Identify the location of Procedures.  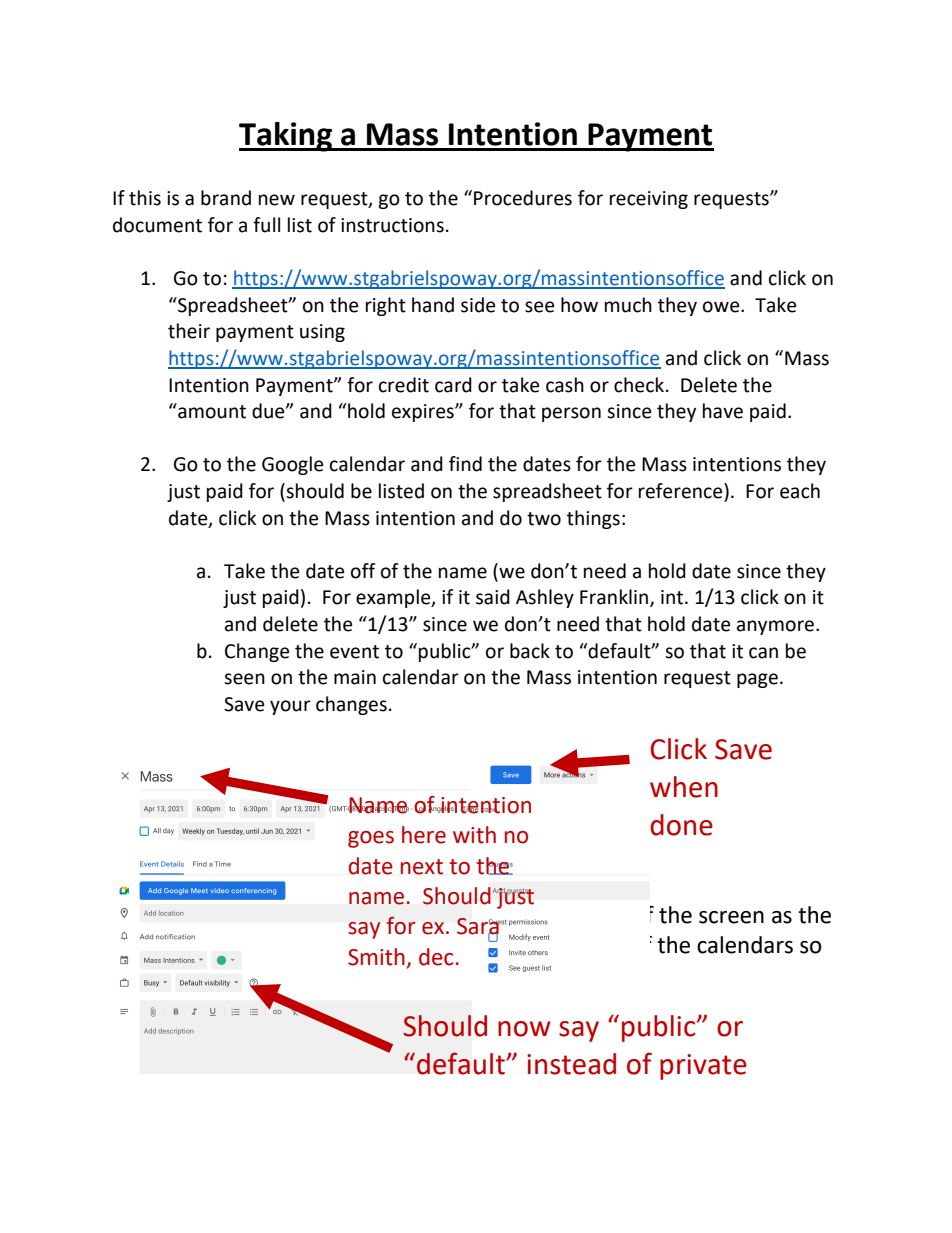
(523, 198).
